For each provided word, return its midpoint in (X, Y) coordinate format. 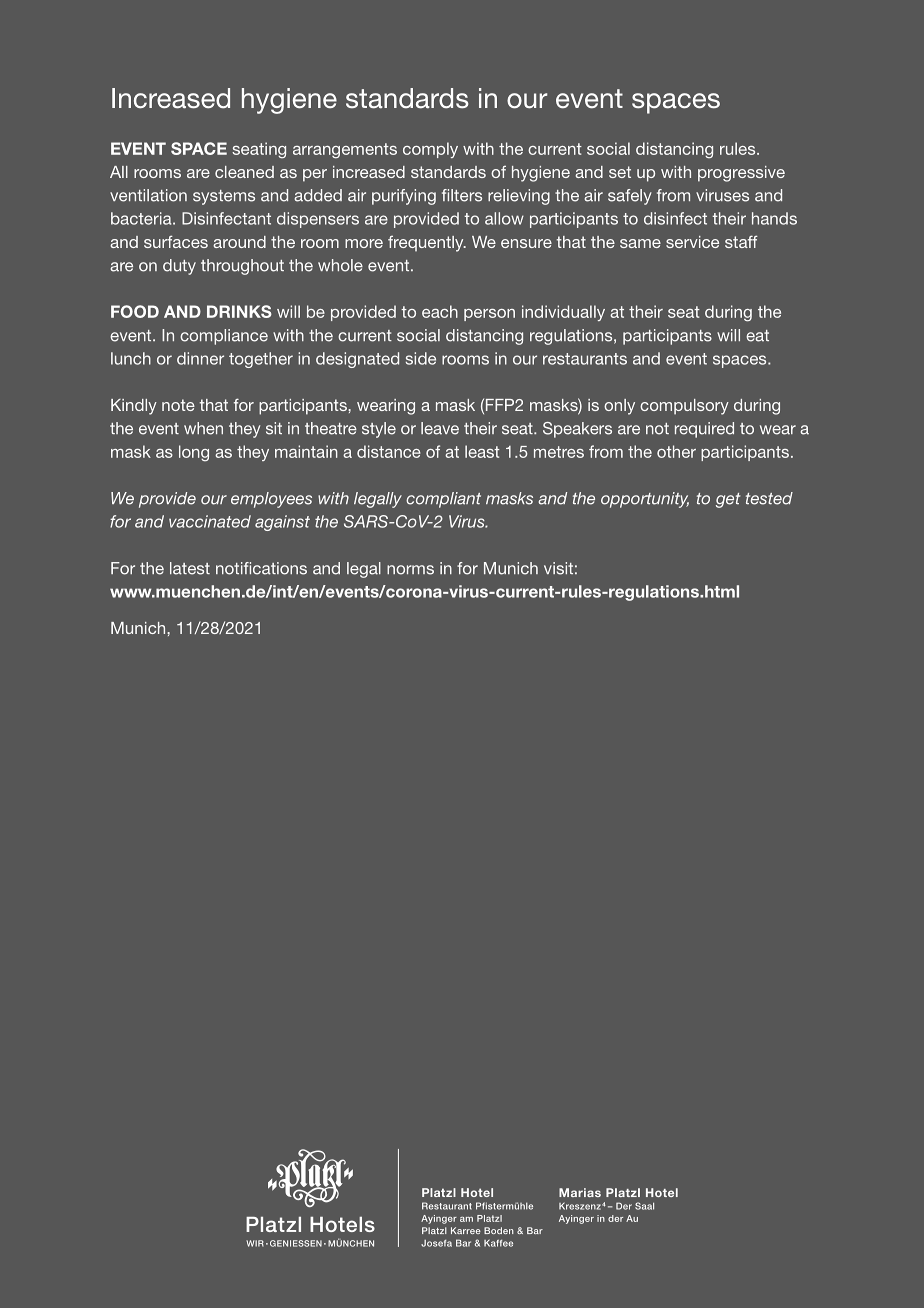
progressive (741, 174)
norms (410, 570)
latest (190, 568)
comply (430, 150)
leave (440, 428)
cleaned (244, 172)
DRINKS (239, 311)
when (203, 428)
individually (563, 313)
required (704, 430)
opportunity (645, 500)
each (440, 311)
